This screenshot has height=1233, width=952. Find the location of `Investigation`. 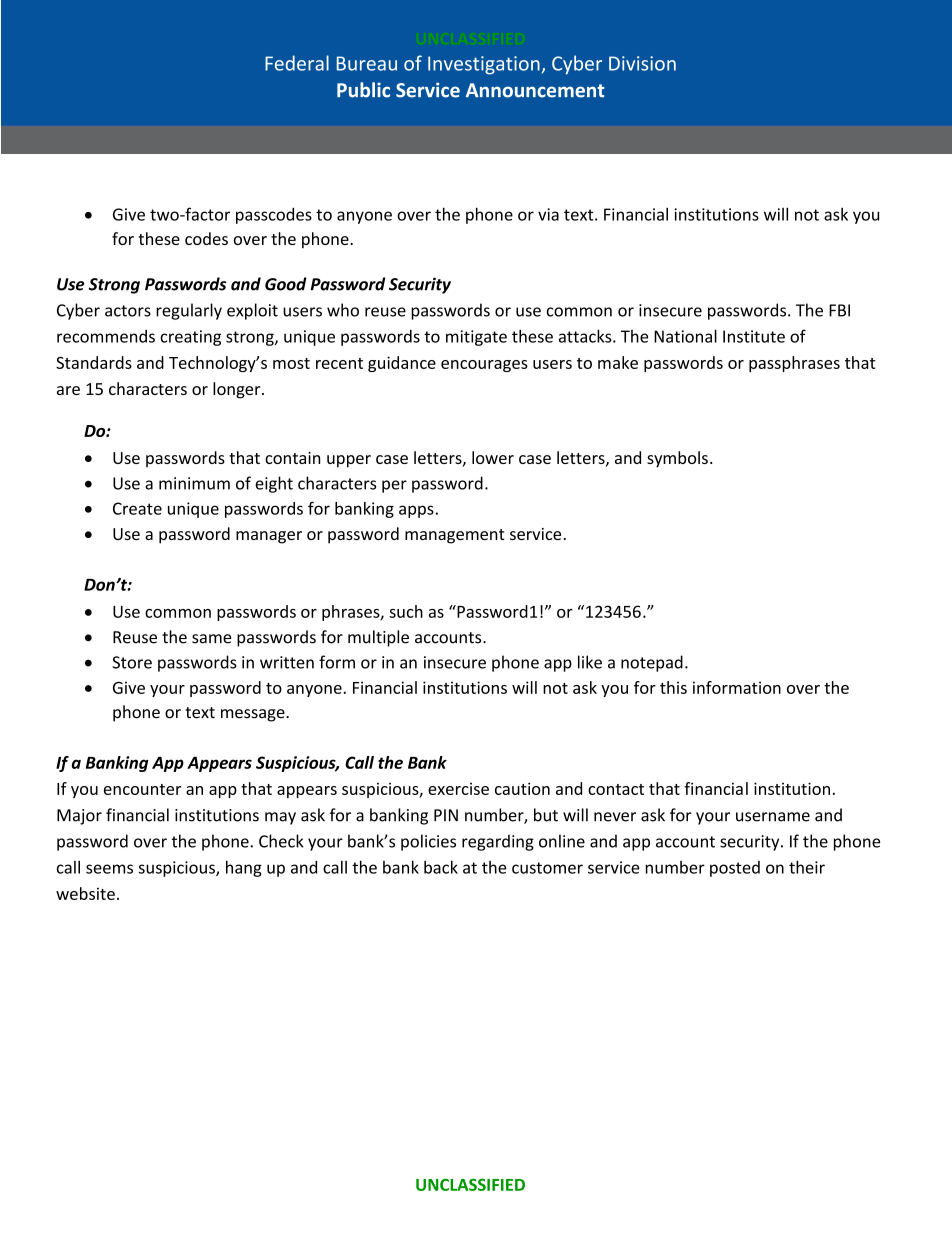

Investigation is located at coordinates (484, 65).
